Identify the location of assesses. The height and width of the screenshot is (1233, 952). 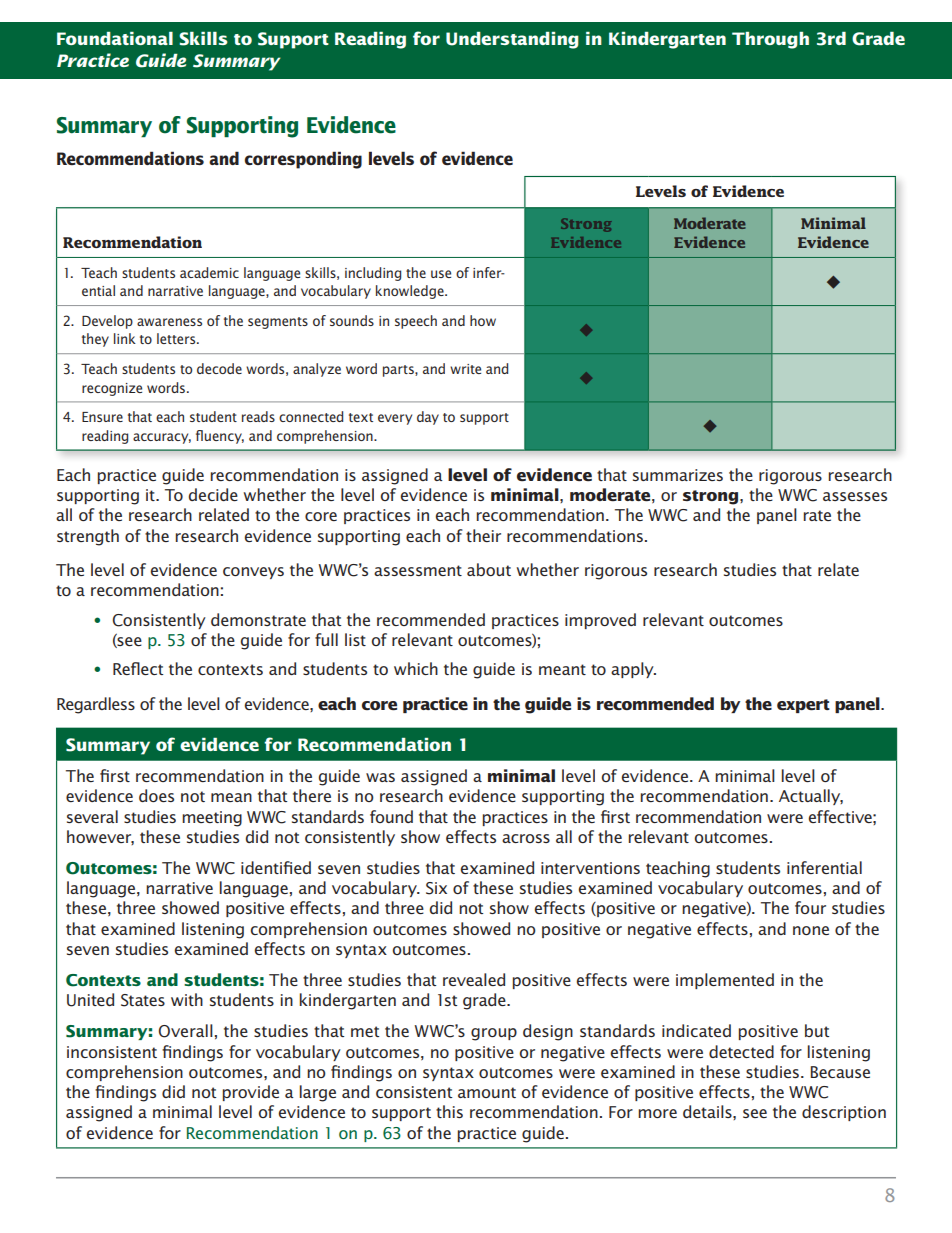
(855, 496).
